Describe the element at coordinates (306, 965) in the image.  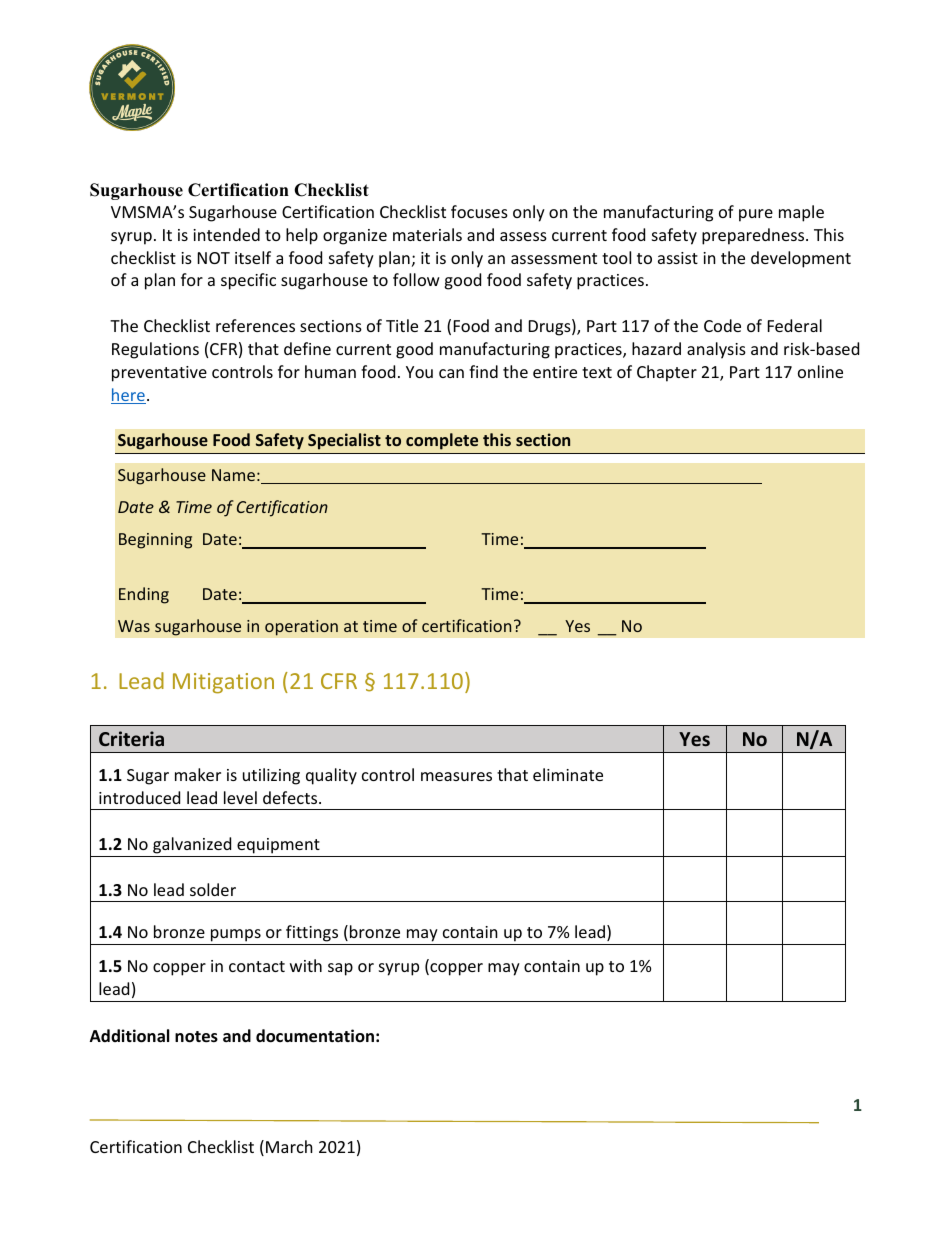
I see `with` at that location.
